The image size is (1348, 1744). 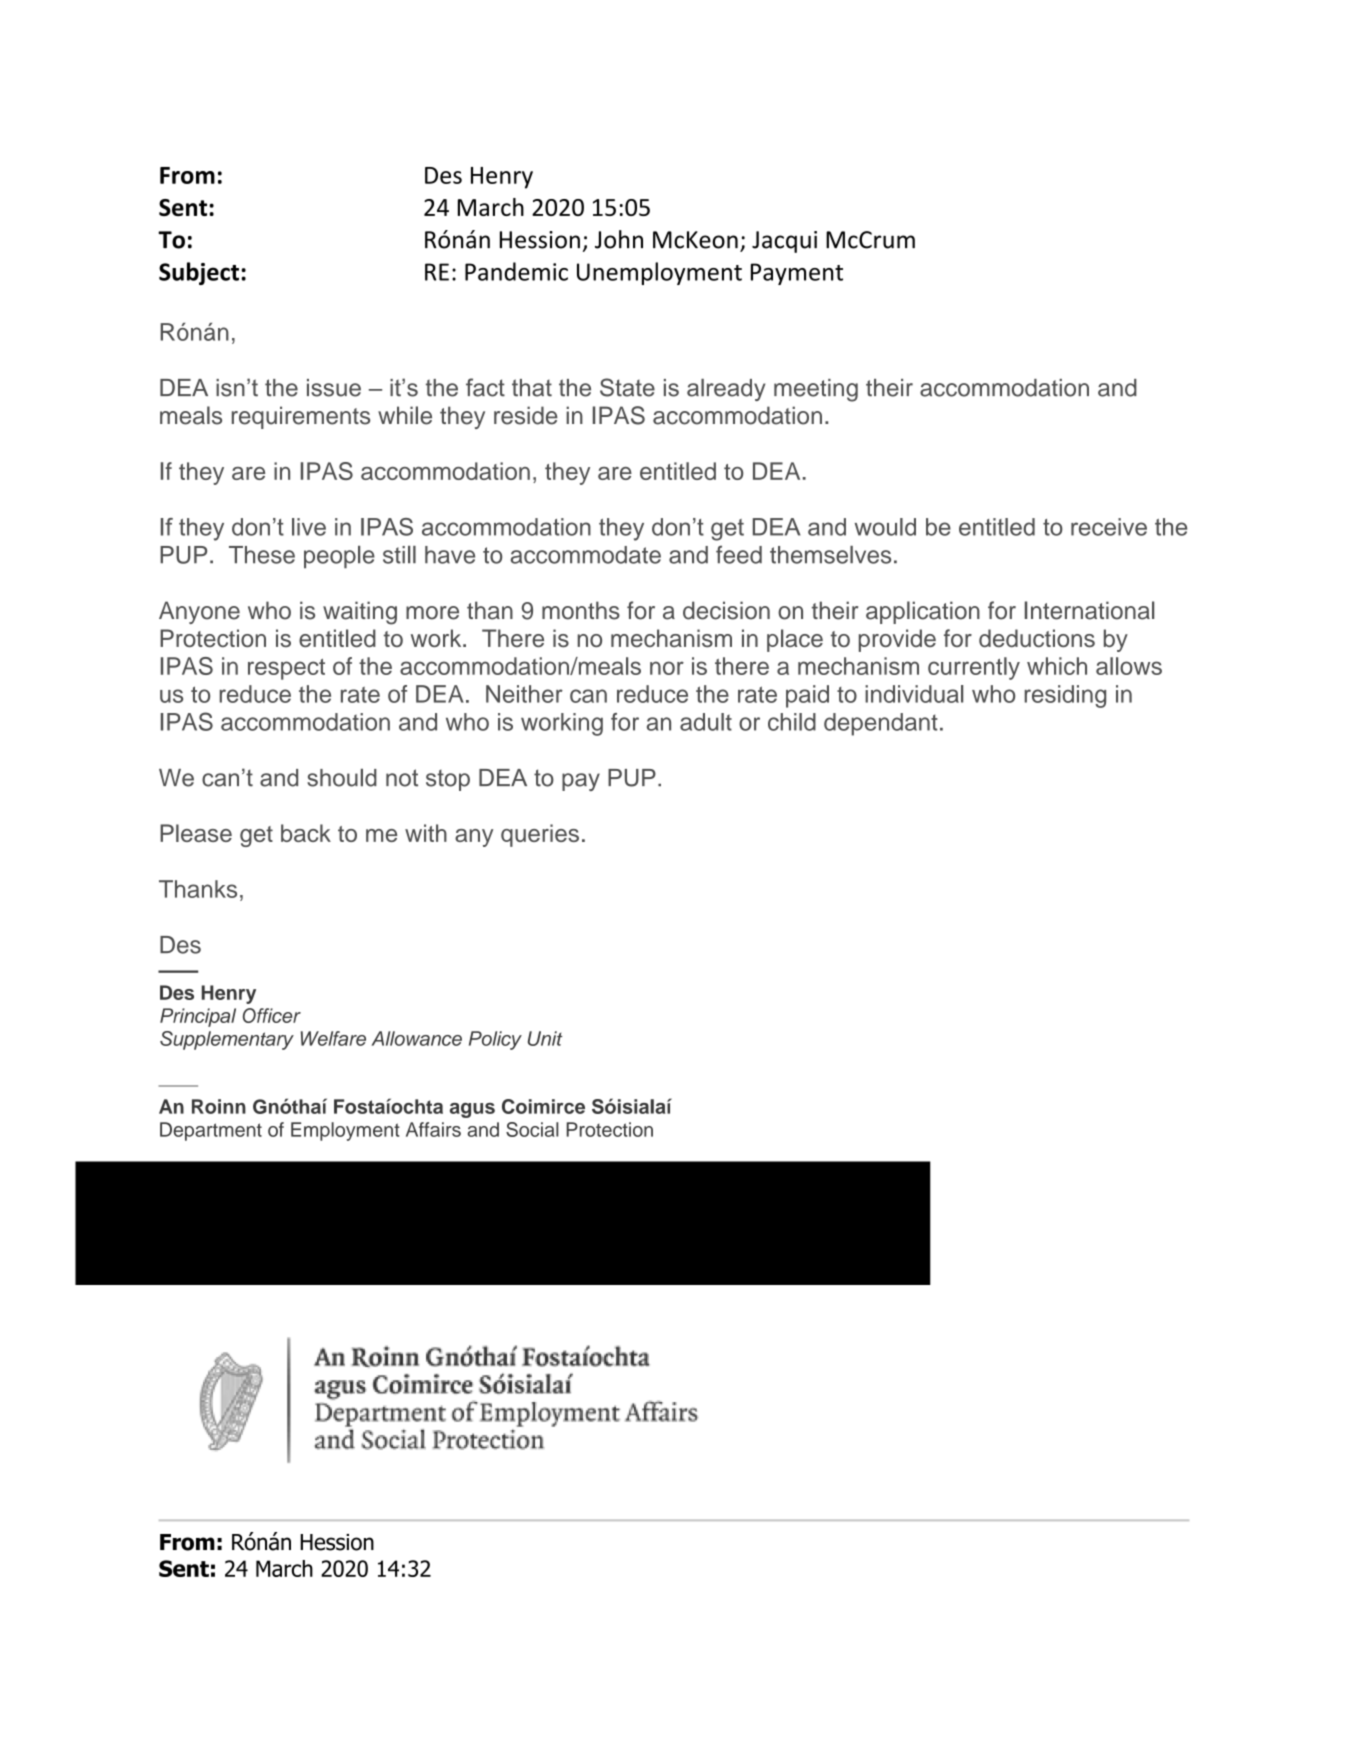 What do you see at coordinates (881, 724) in the image?
I see `dependant` at bounding box center [881, 724].
